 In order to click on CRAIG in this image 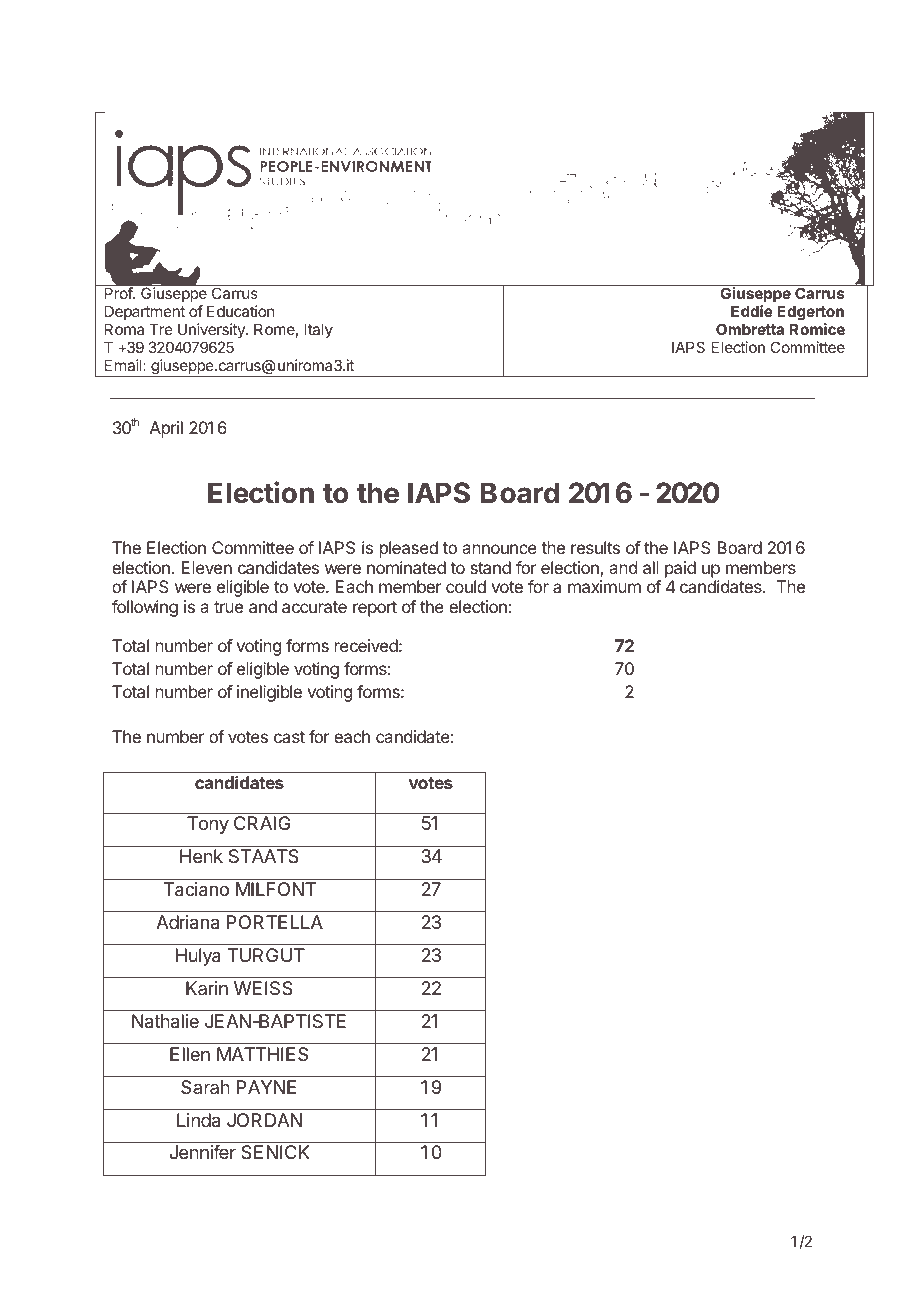, I will do `click(262, 823)`.
